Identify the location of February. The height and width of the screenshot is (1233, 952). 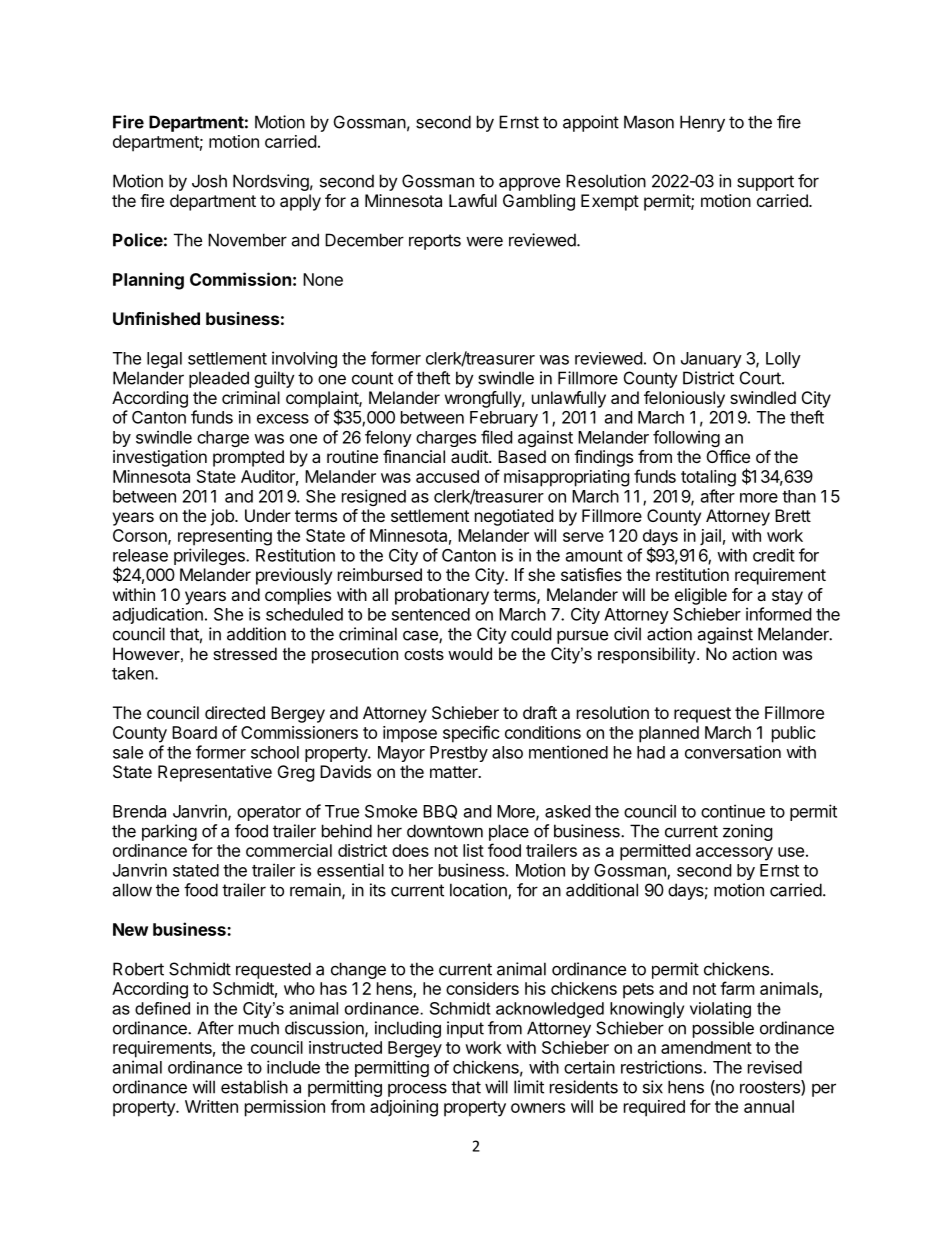
(504, 419).
